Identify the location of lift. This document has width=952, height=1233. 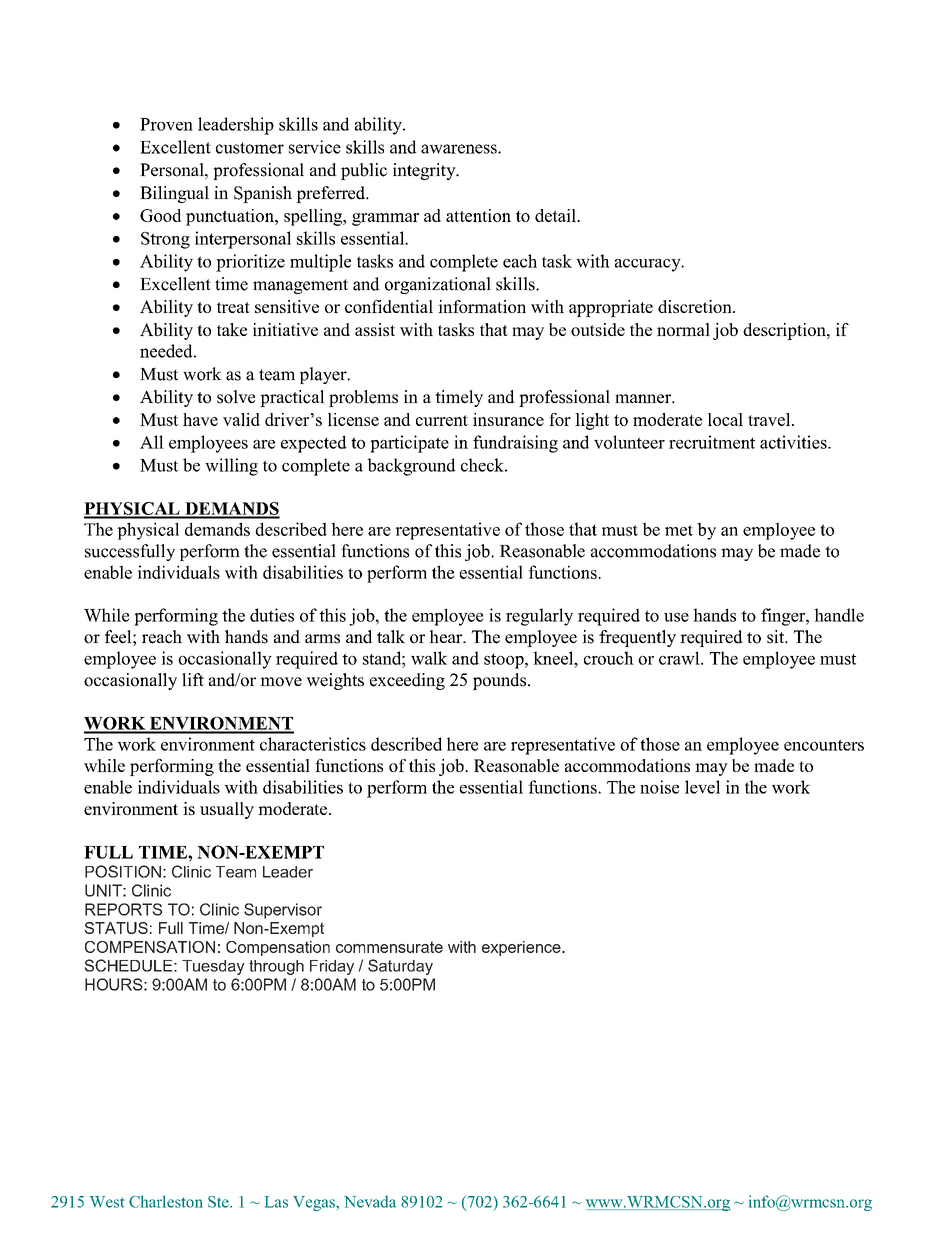
(193, 679).
